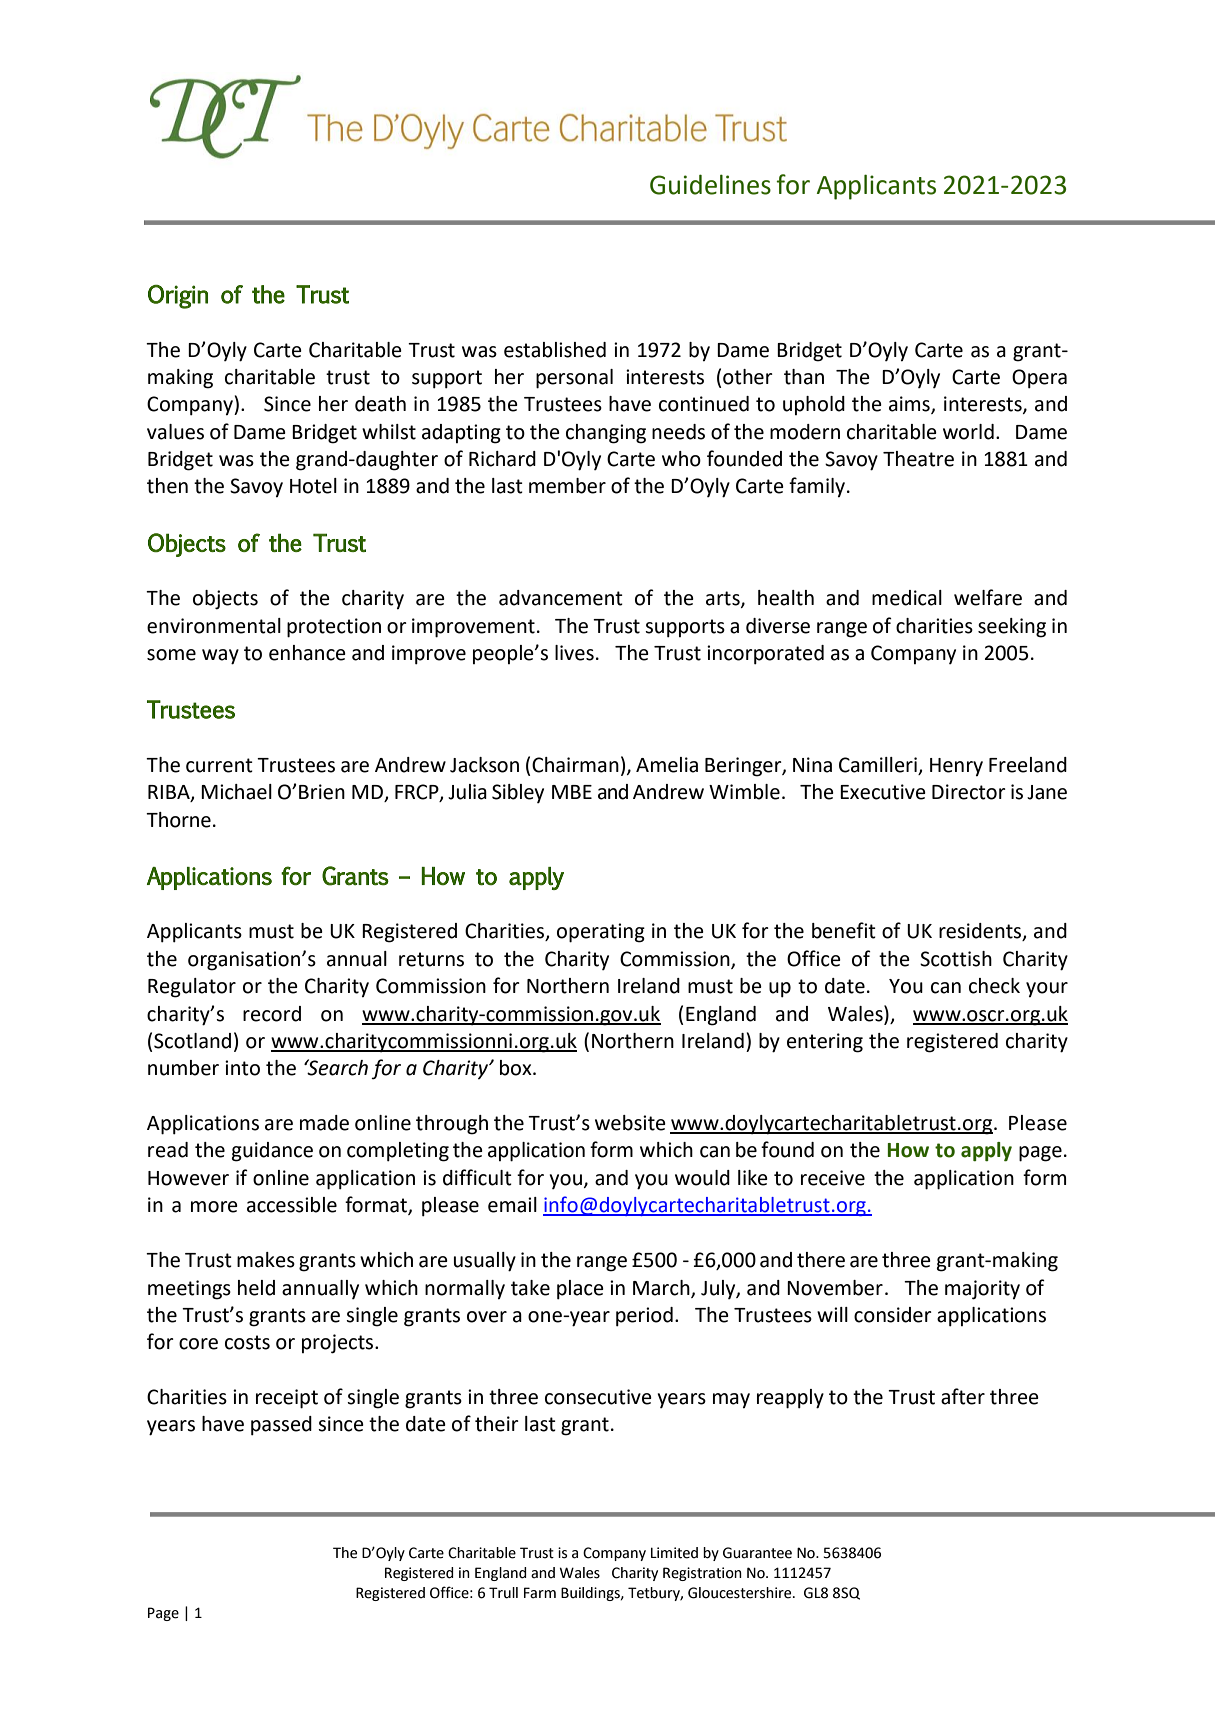 This image has height=1718, width=1215. I want to click on aims, so click(910, 405).
